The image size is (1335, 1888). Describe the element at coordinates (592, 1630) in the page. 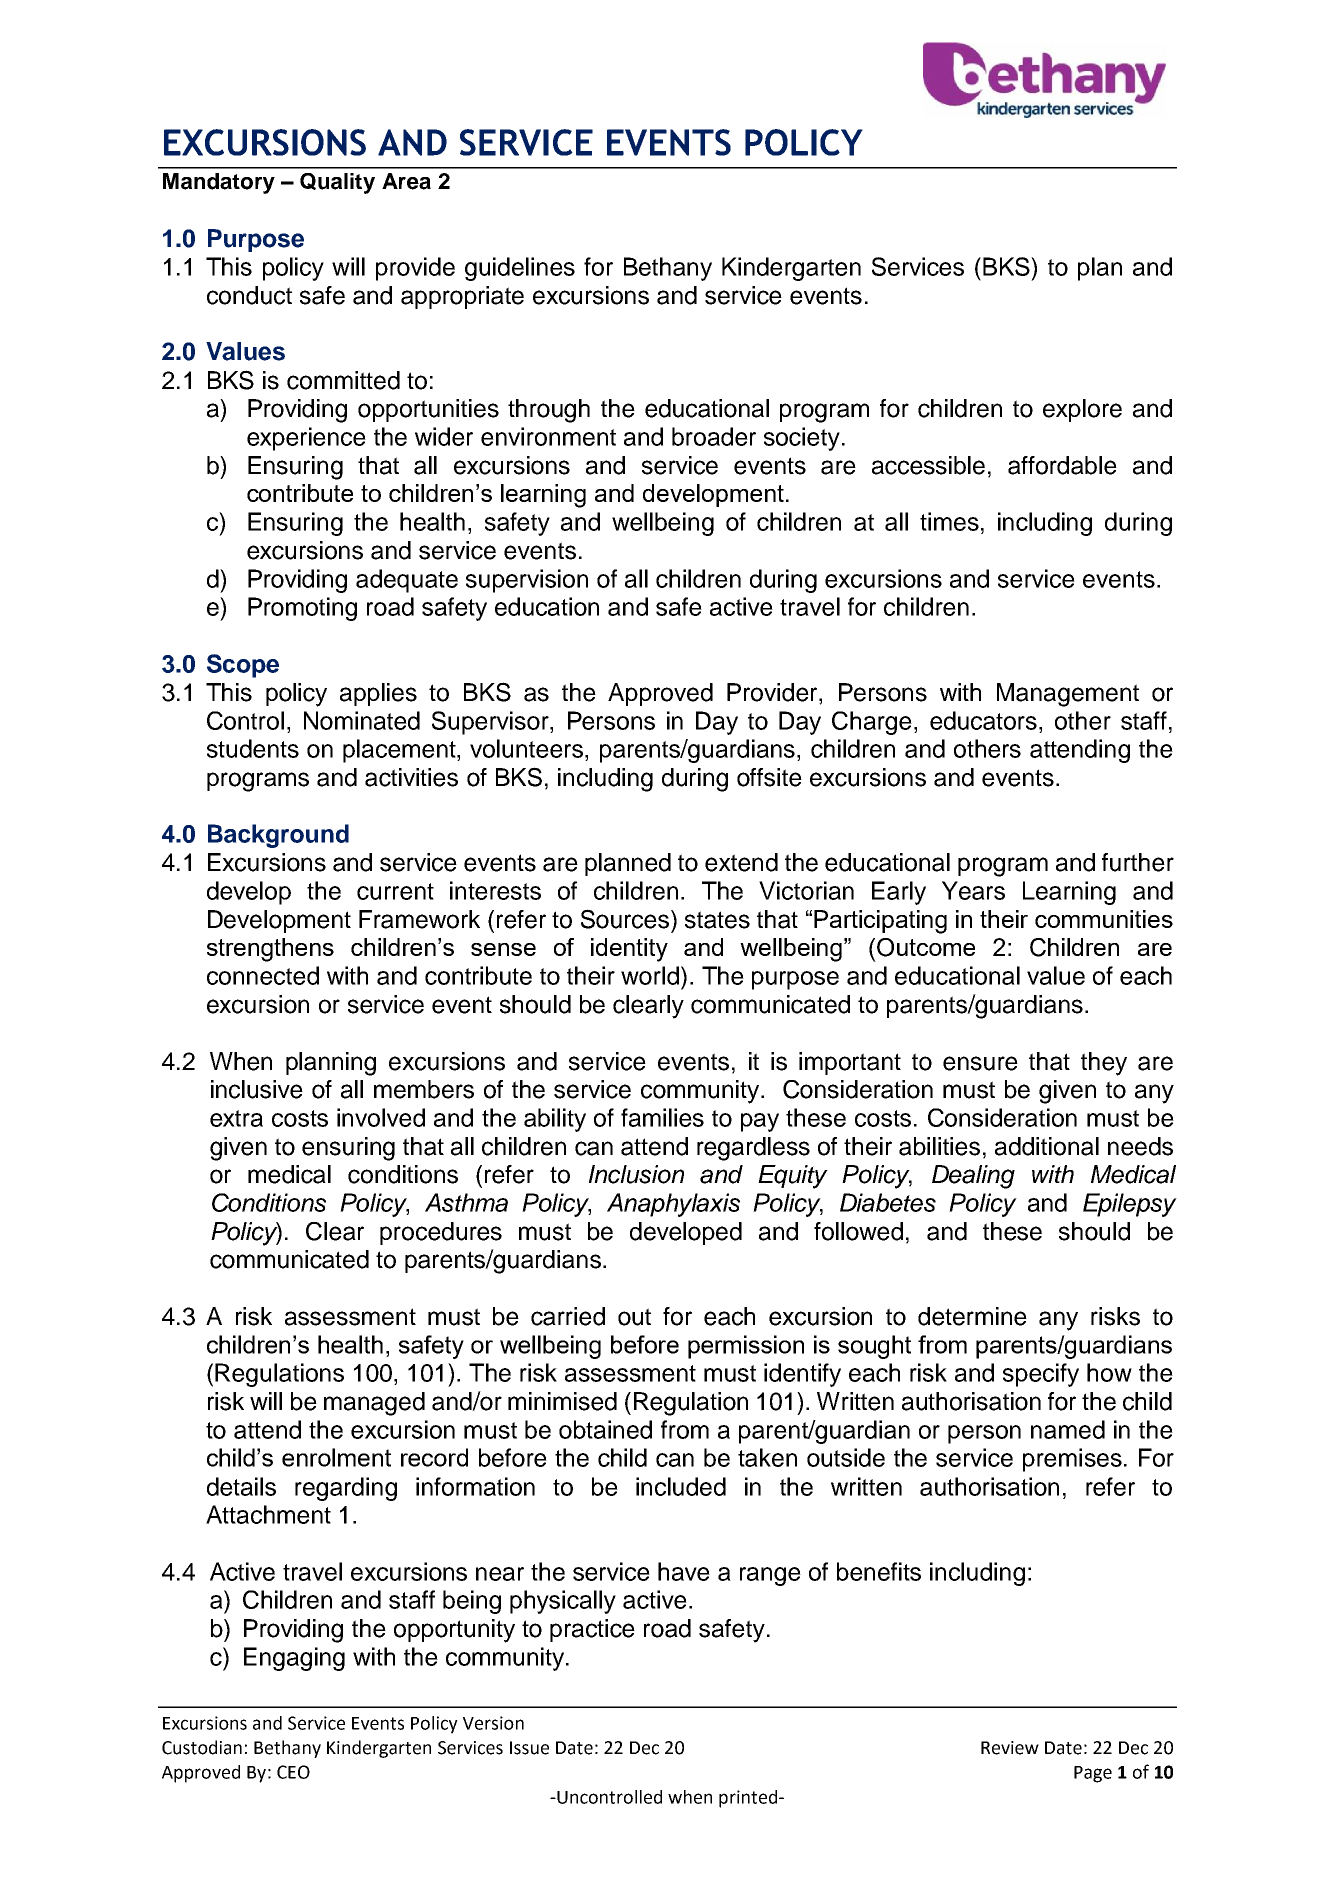

I see `practice` at that location.
